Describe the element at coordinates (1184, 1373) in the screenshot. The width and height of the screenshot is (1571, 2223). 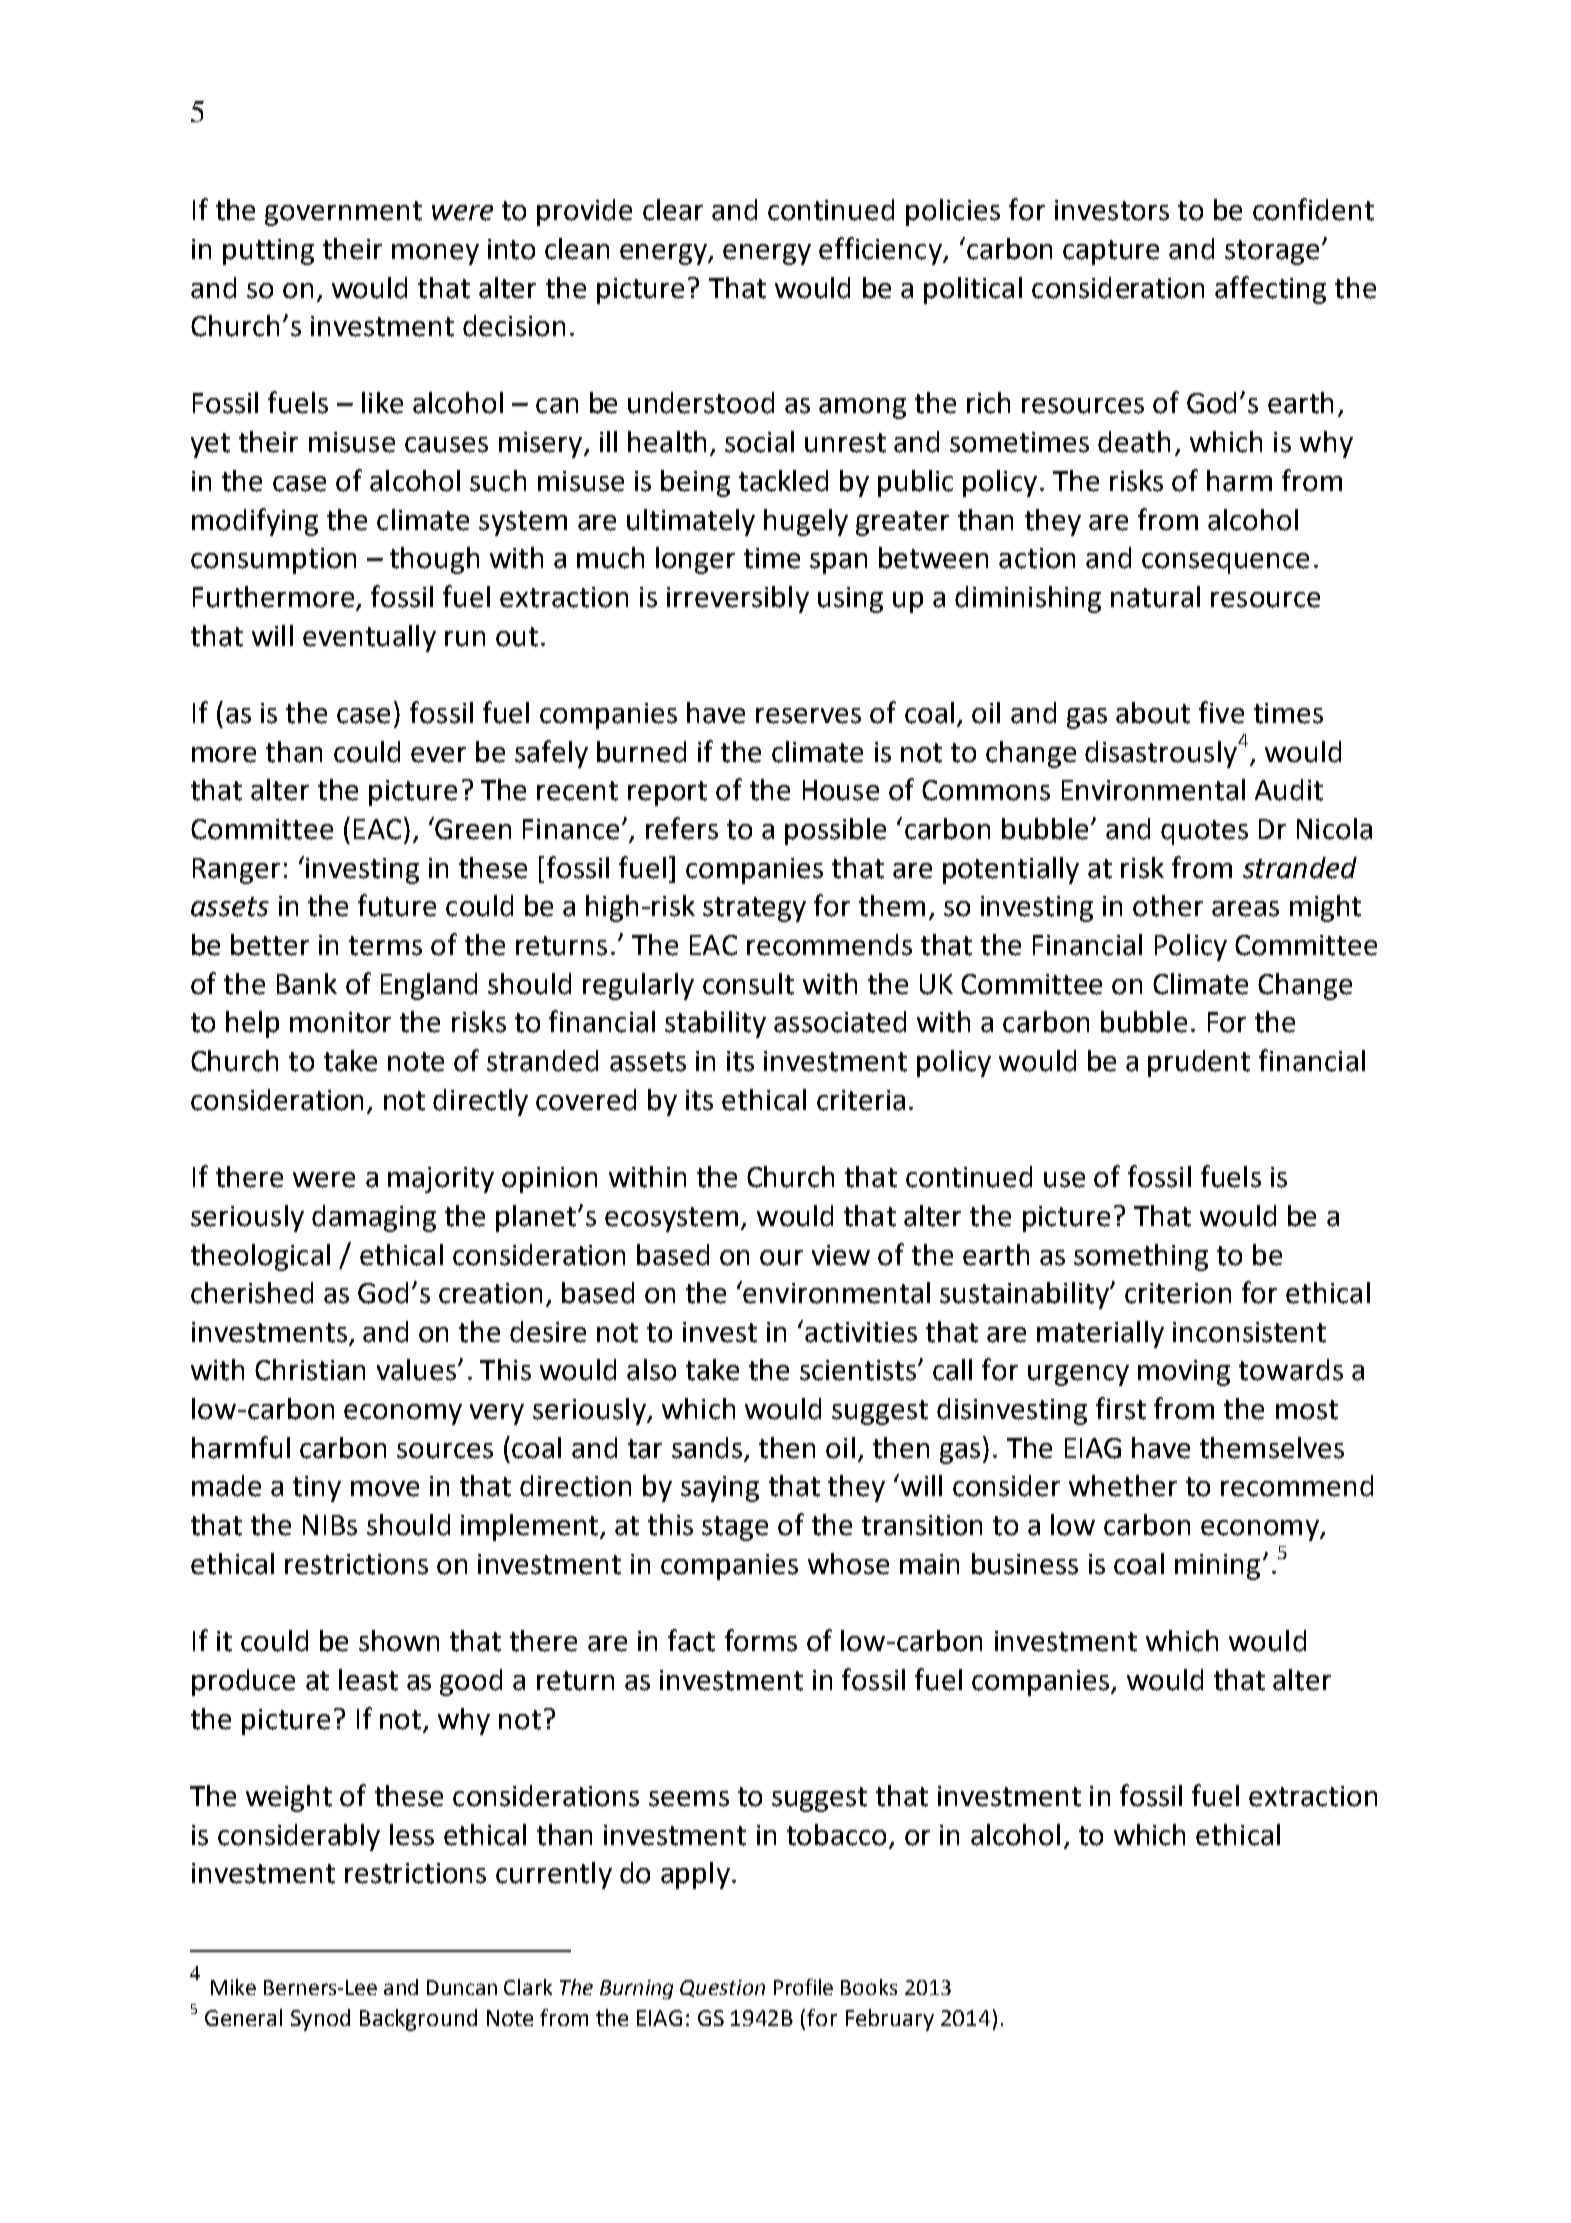
I see `moving` at that location.
